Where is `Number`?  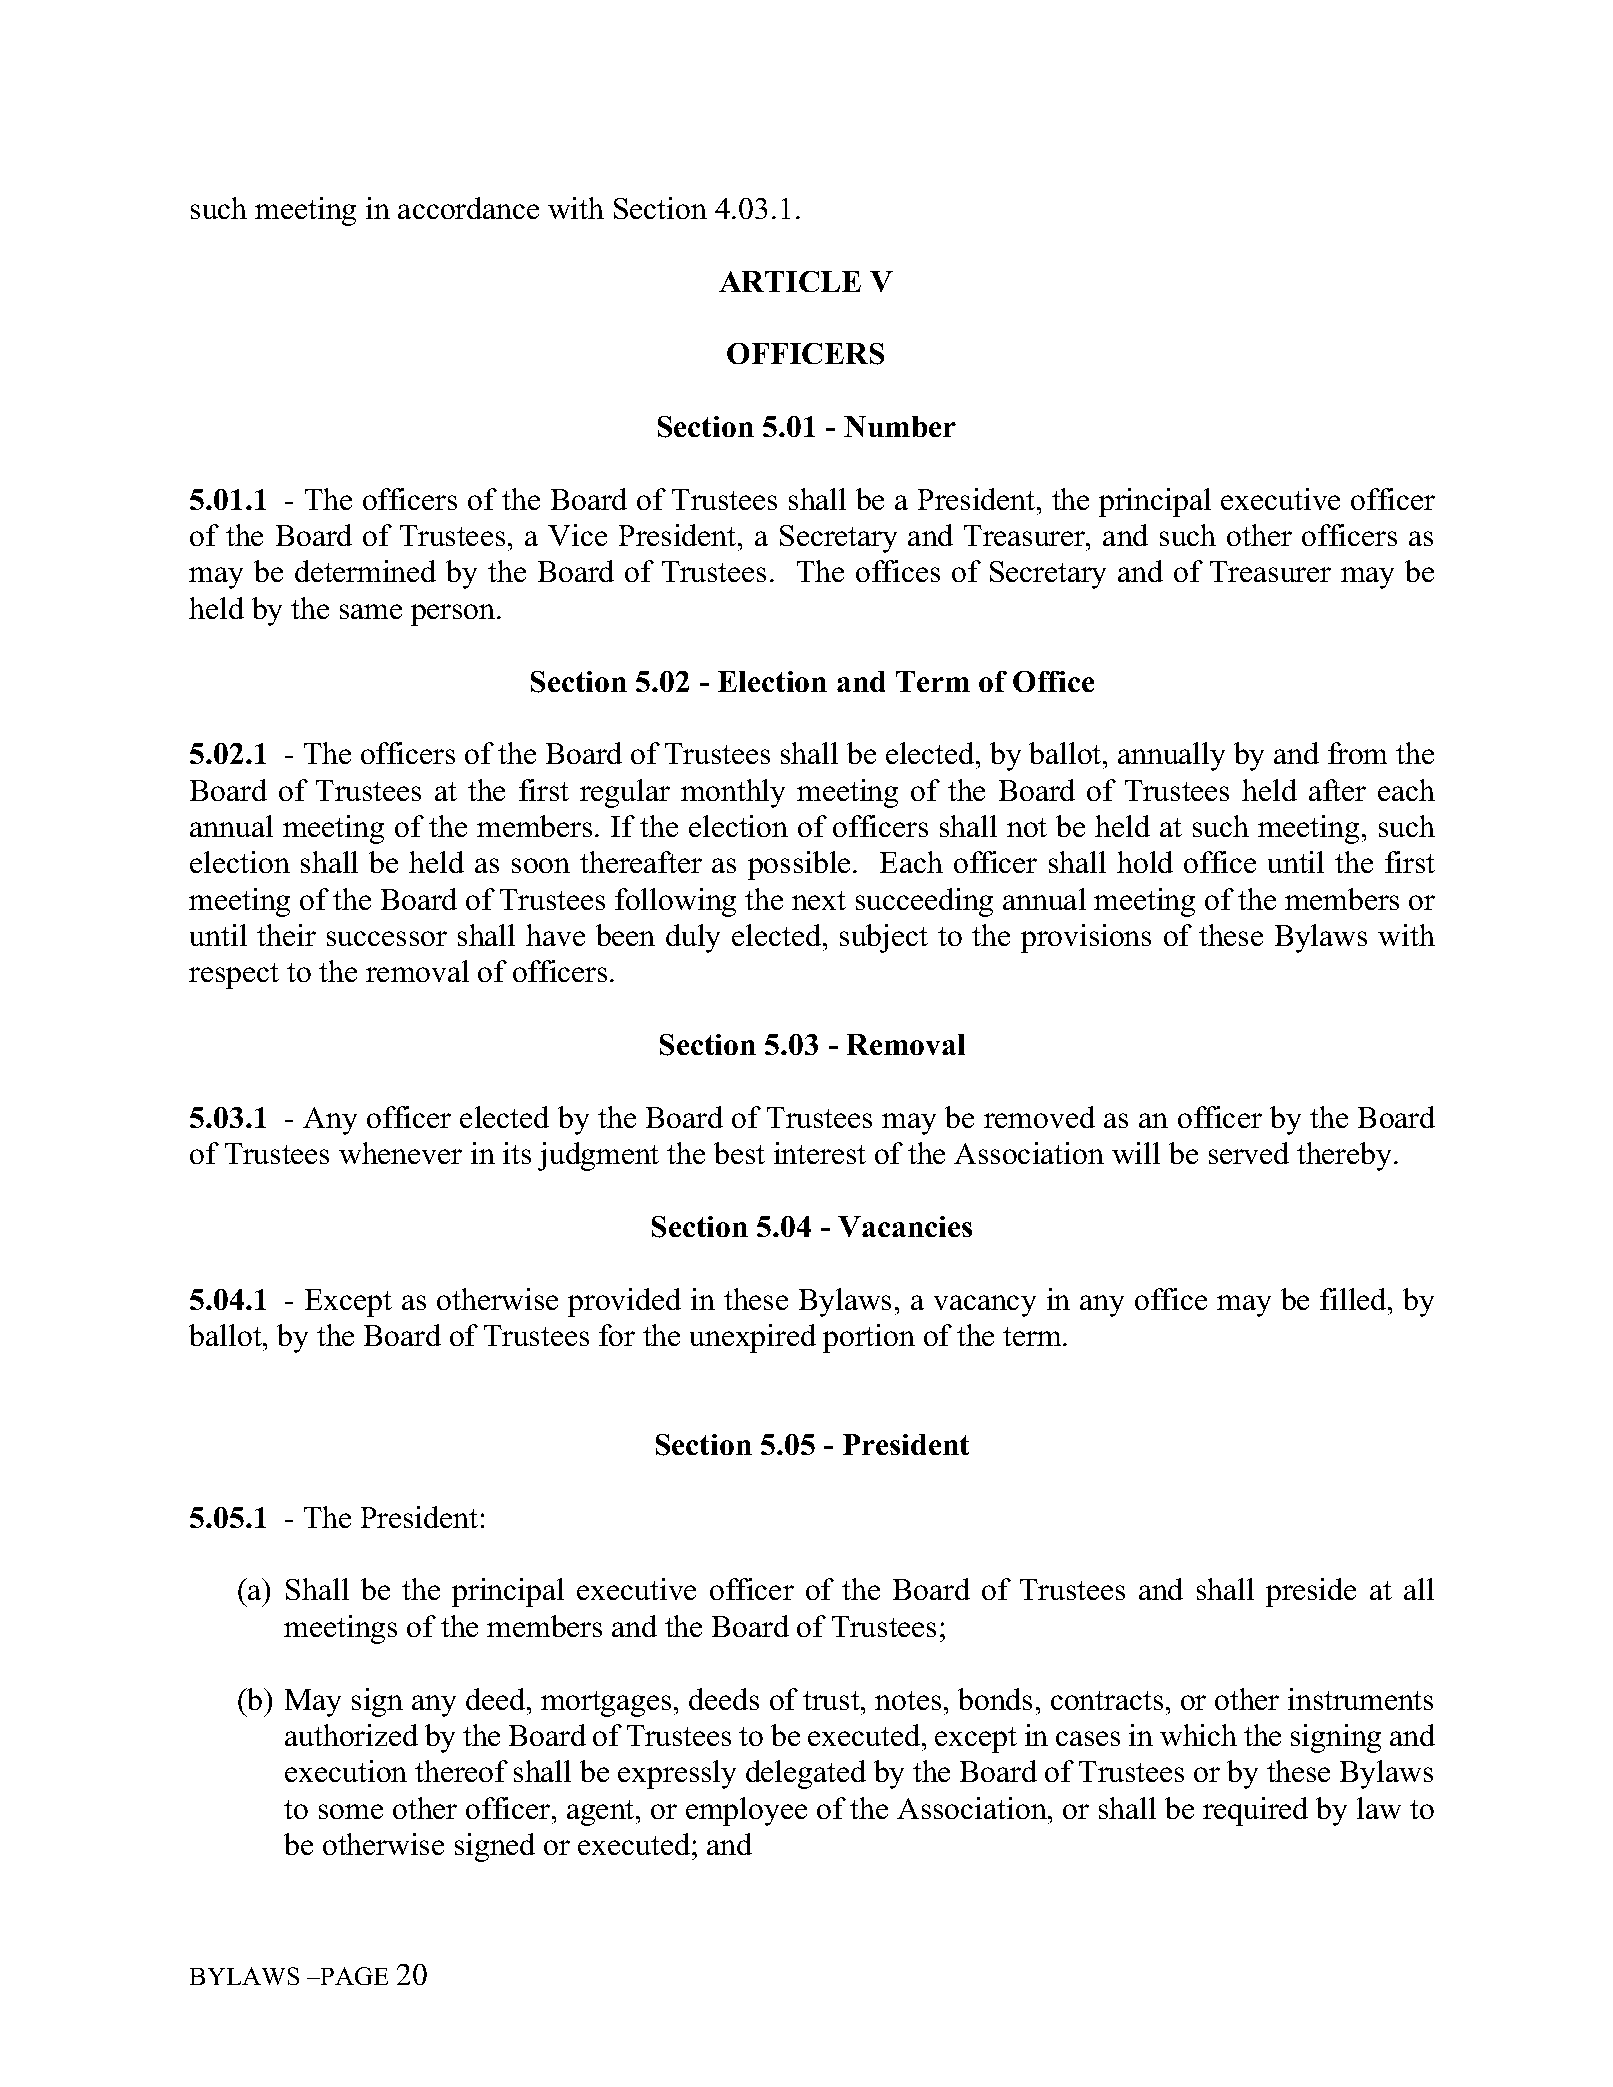
Number is located at coordinates (900, 426).
